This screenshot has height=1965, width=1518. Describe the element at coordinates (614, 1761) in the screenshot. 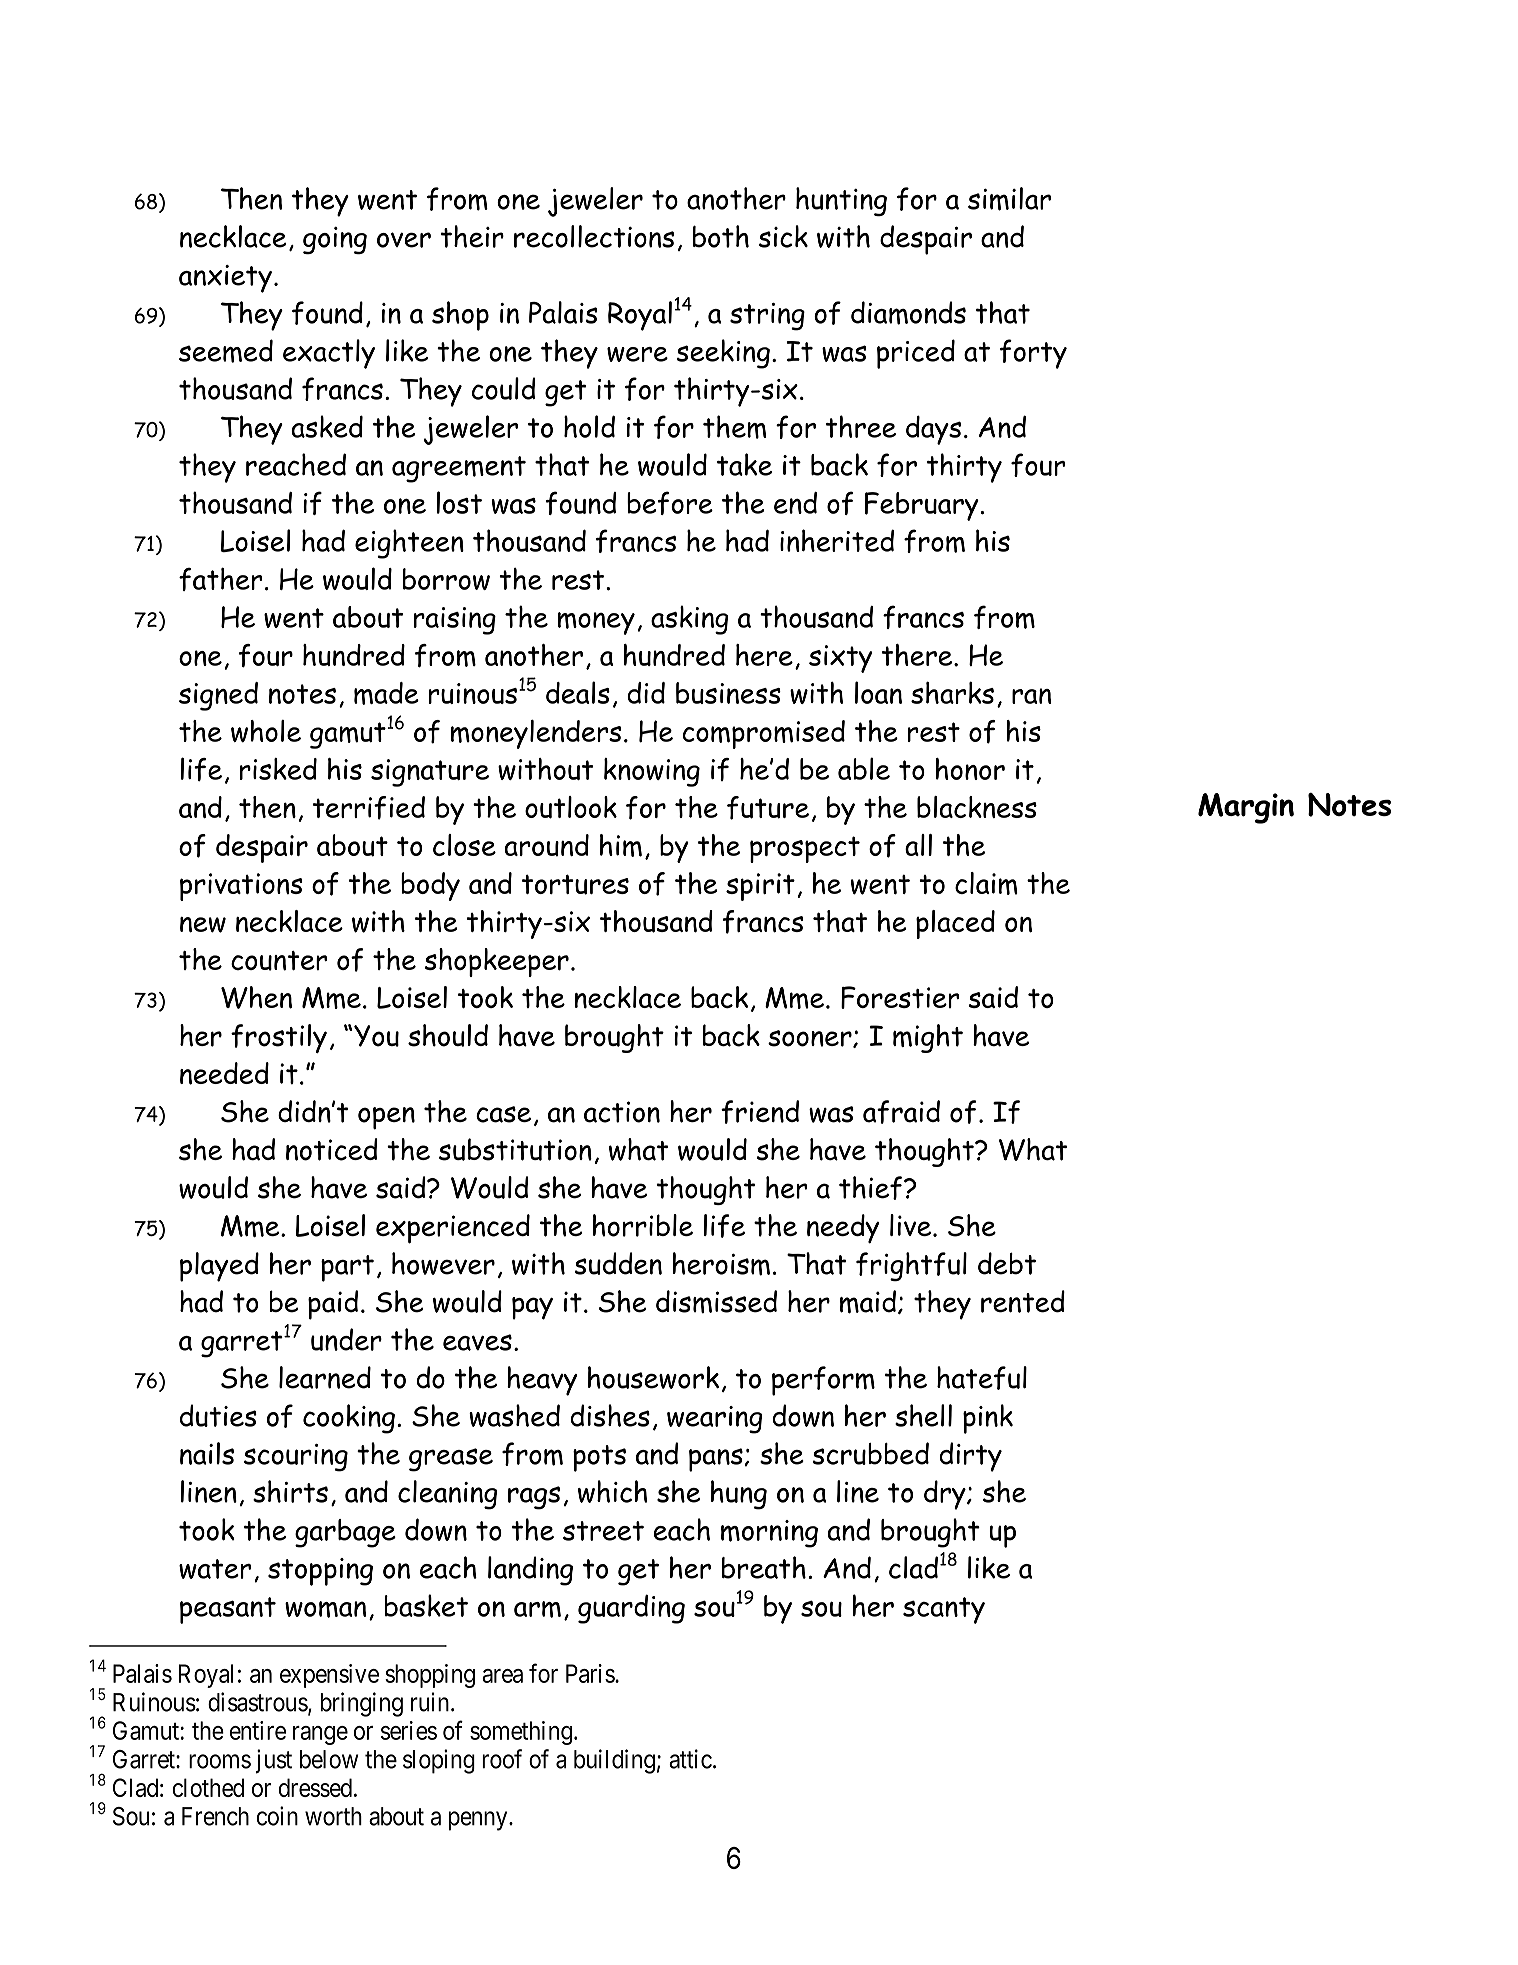

I see `building` at that location.
